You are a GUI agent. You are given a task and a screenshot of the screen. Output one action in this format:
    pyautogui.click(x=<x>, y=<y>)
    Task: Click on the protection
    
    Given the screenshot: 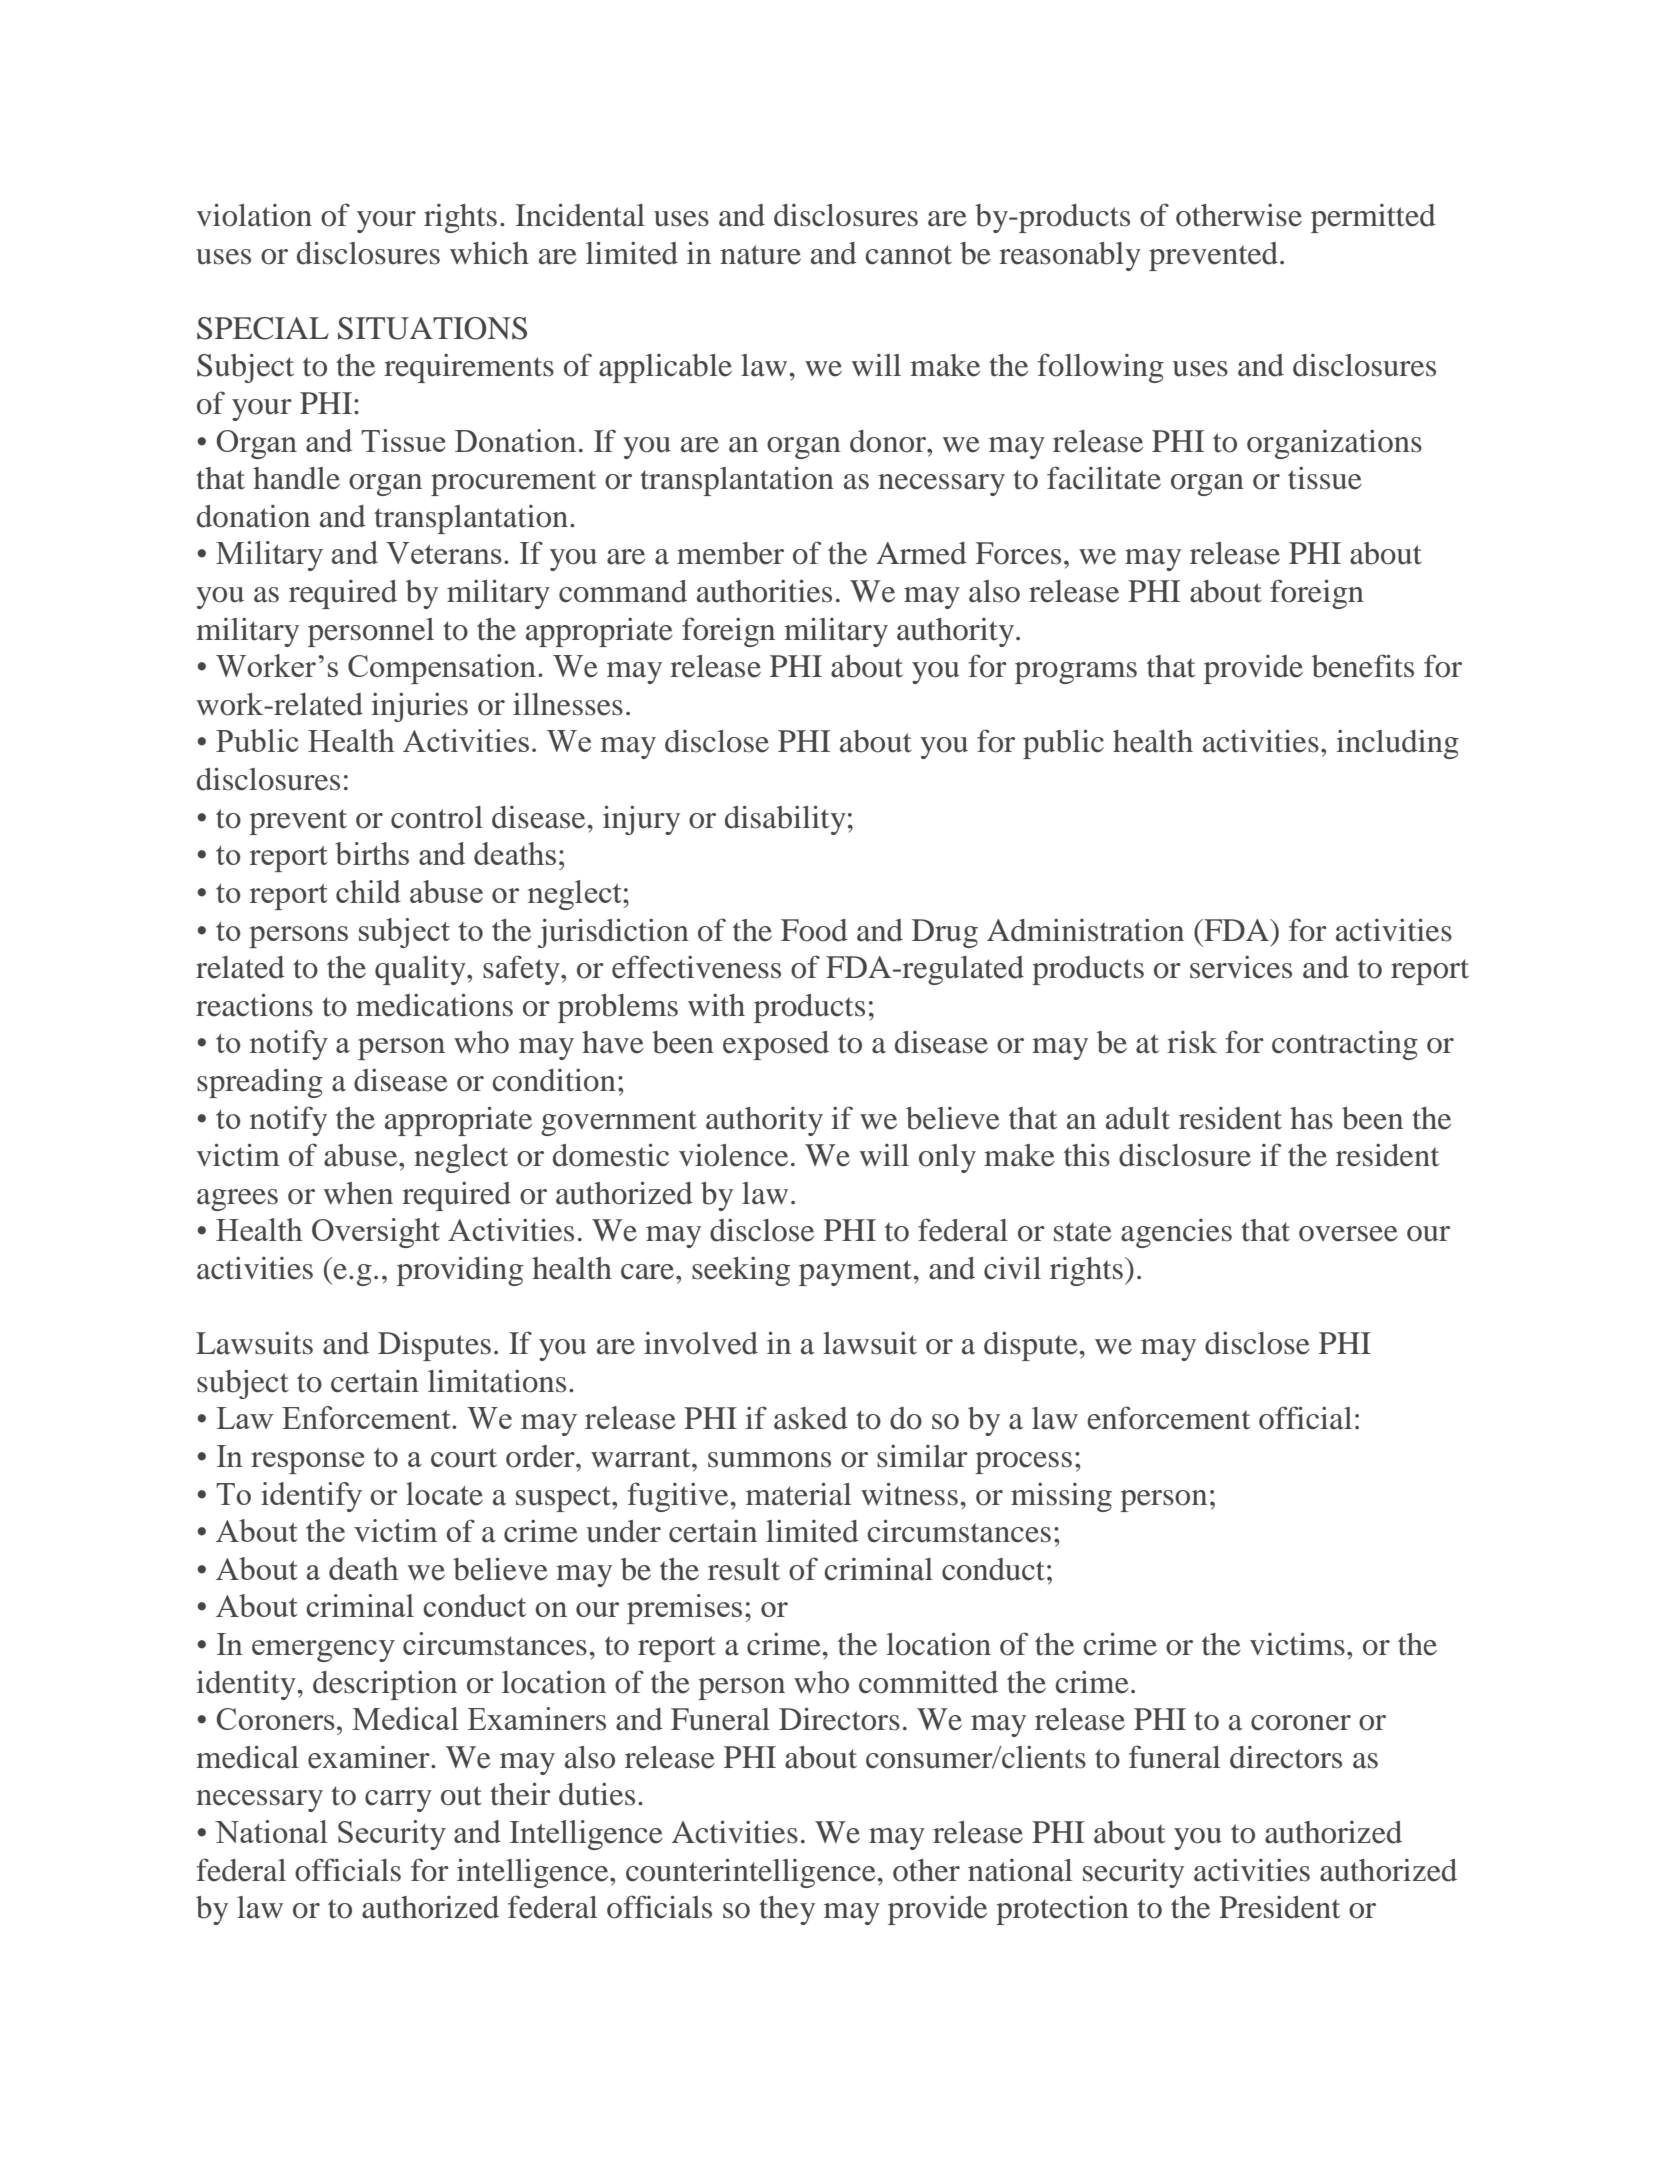 What is the action you would take?
    pyautogui.click(x=1062, y=1910)
